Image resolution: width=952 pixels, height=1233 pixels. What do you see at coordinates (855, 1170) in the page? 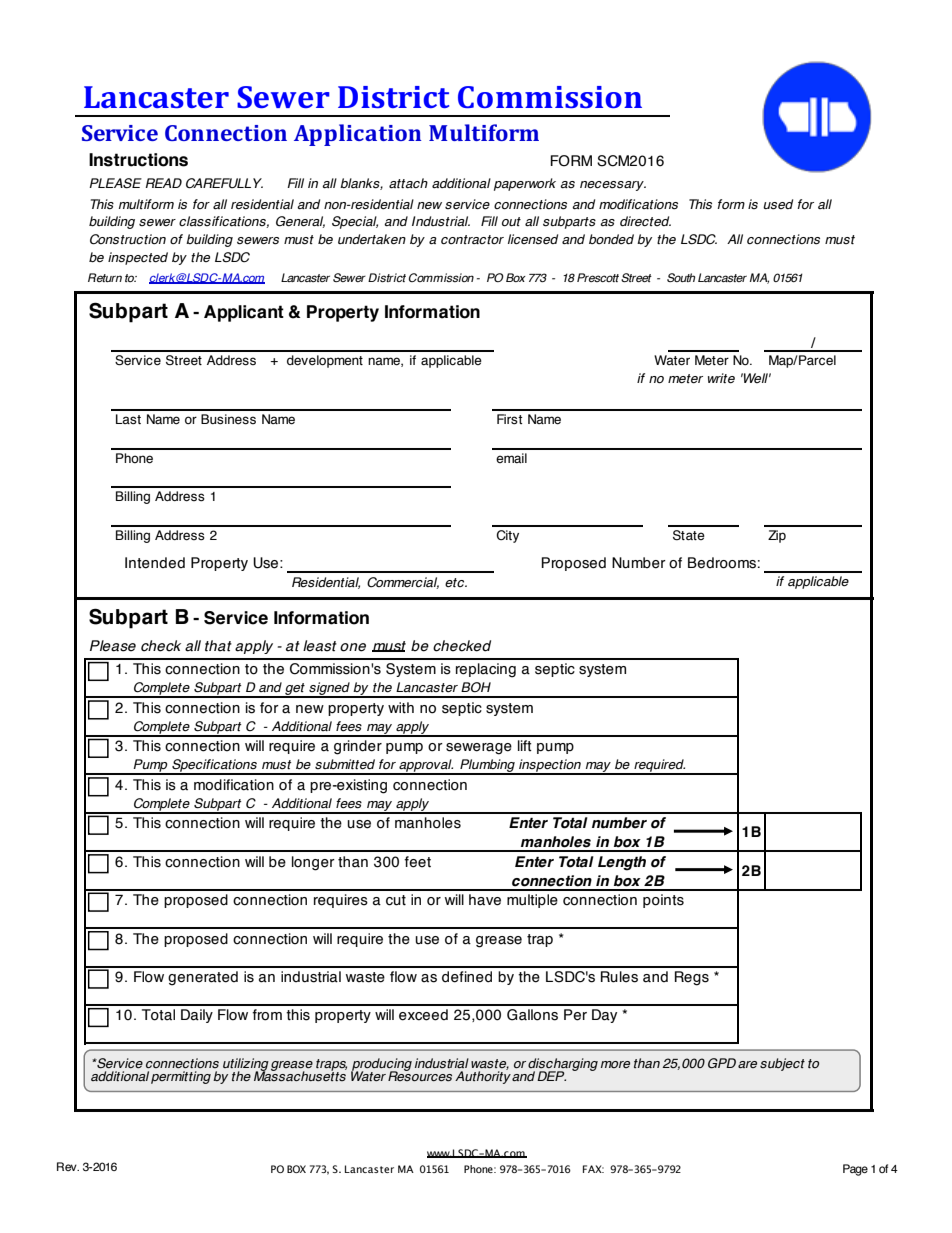
I see `Page` at bounding box center [855, 1170].
